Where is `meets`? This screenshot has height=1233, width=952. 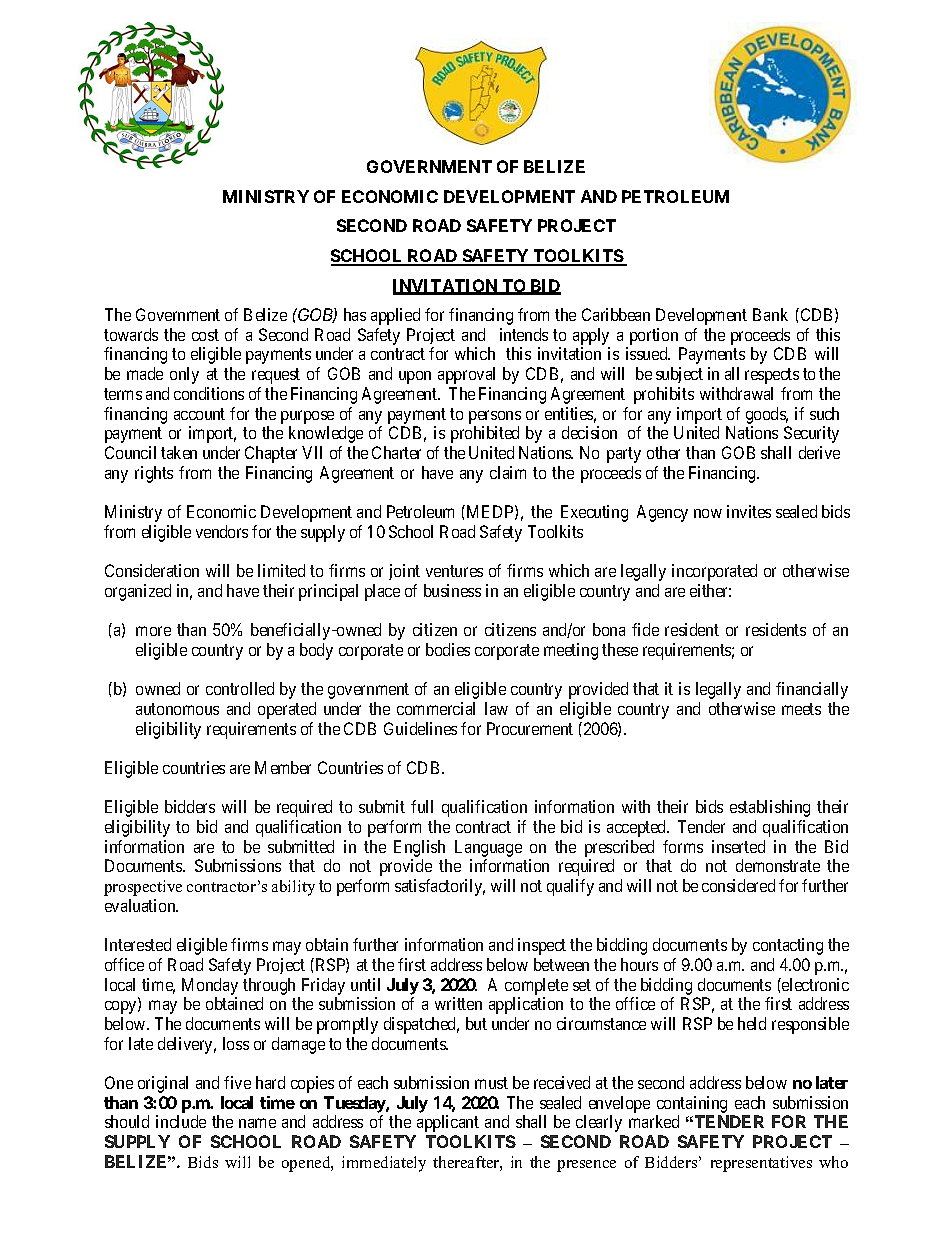 meets is located at coordinates (801, 709).
